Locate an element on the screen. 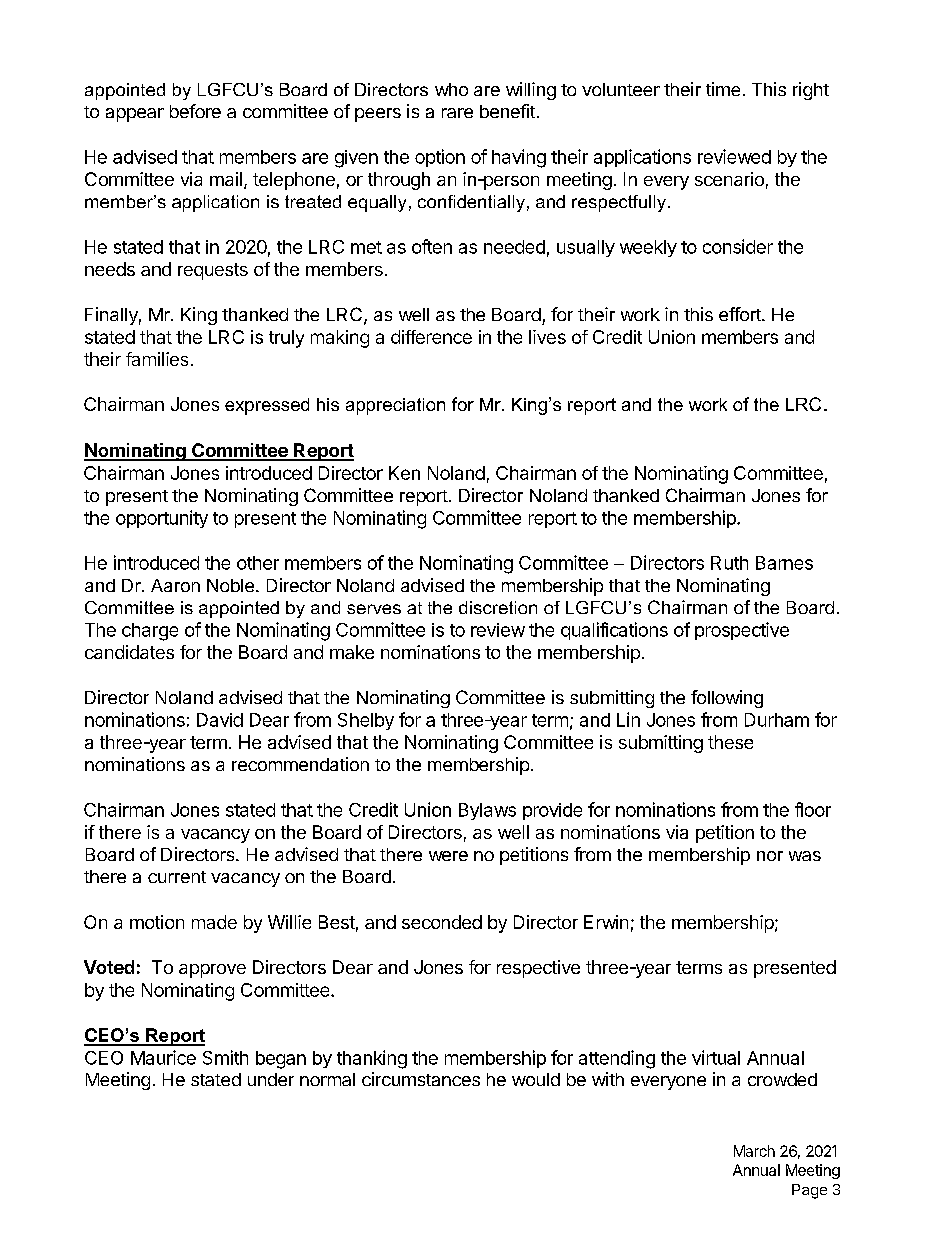  rare is located at coordinates (457, 113).
